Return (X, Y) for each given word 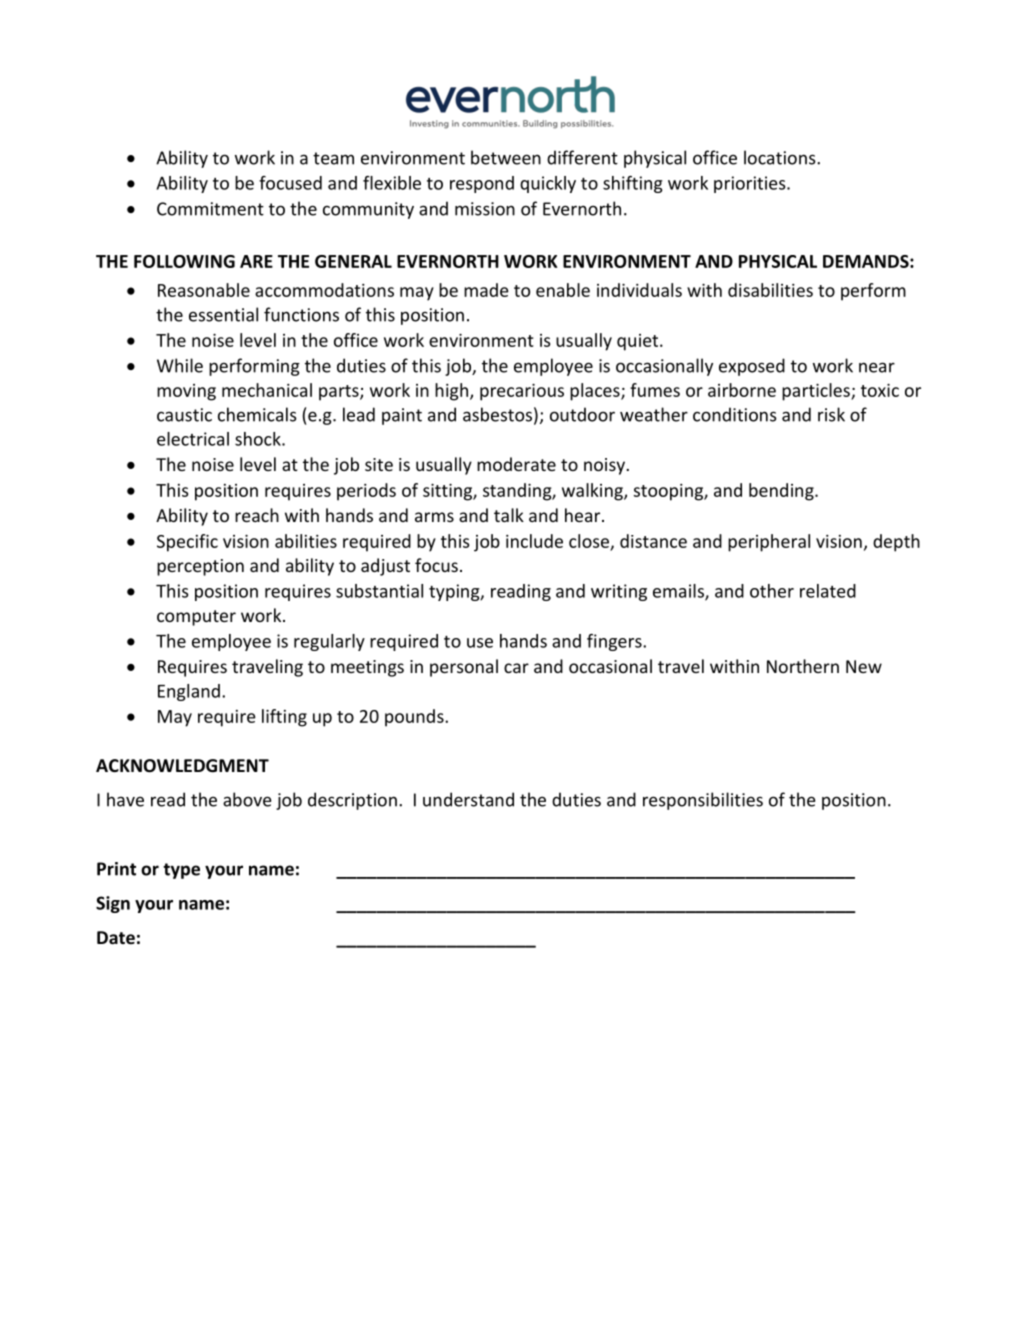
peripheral (769, 543)
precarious (522, 392)
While (180, 365)
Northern (803, 666)
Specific (187, 543)
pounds (415, 718)
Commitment (210, 209)
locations (781, 157)
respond (482, 184)
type (181, 871)
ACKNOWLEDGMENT (182, 766)
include (534, 541)
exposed (752, 367)
